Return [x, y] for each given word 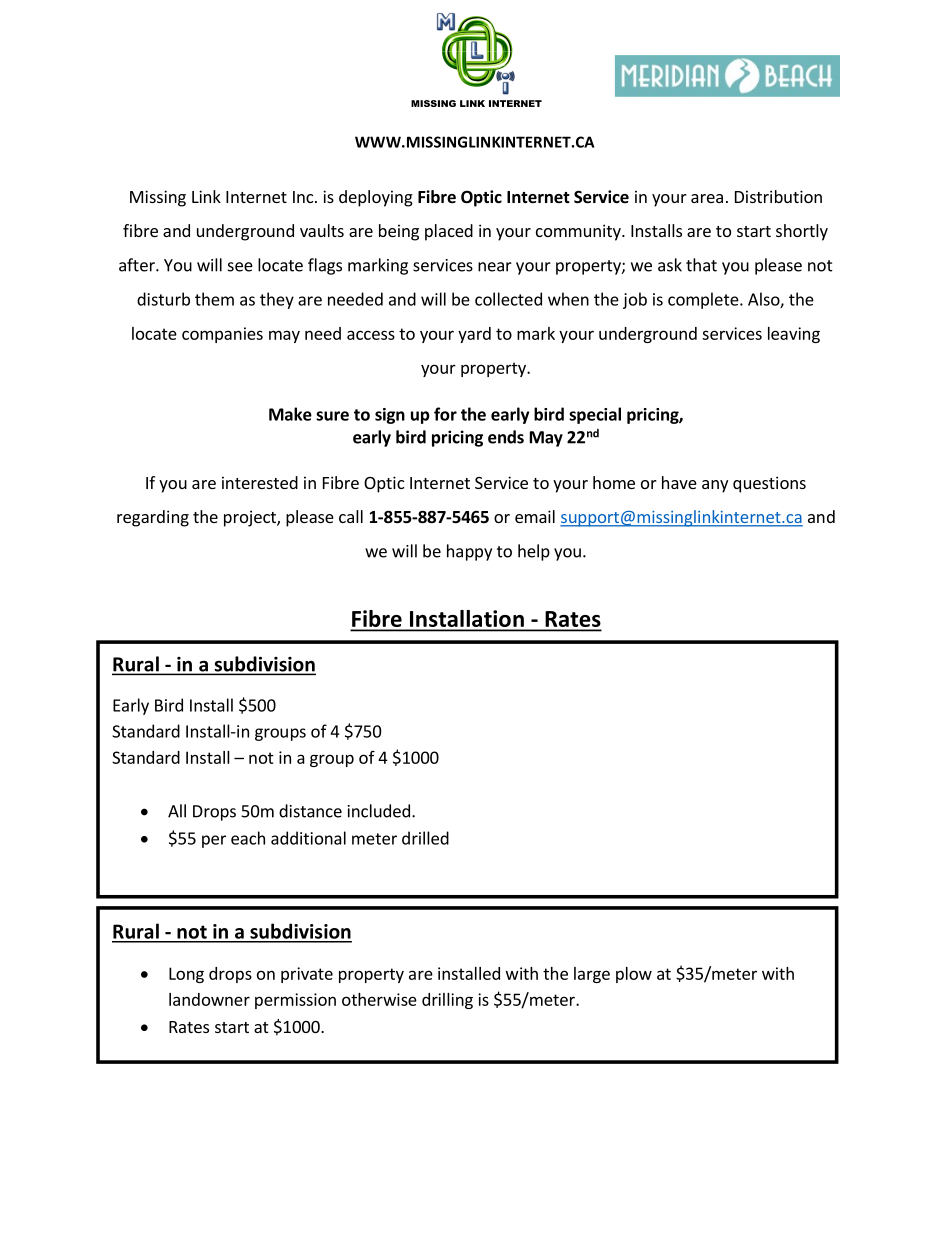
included [379, 811]
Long [186, 975]
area [707, 198]
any [715, 486]
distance [310, 811]
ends [506, 437]
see [240, 267]
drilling [447, 1001]
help [534, 552]
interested [260, 482]
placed [449, 232]
